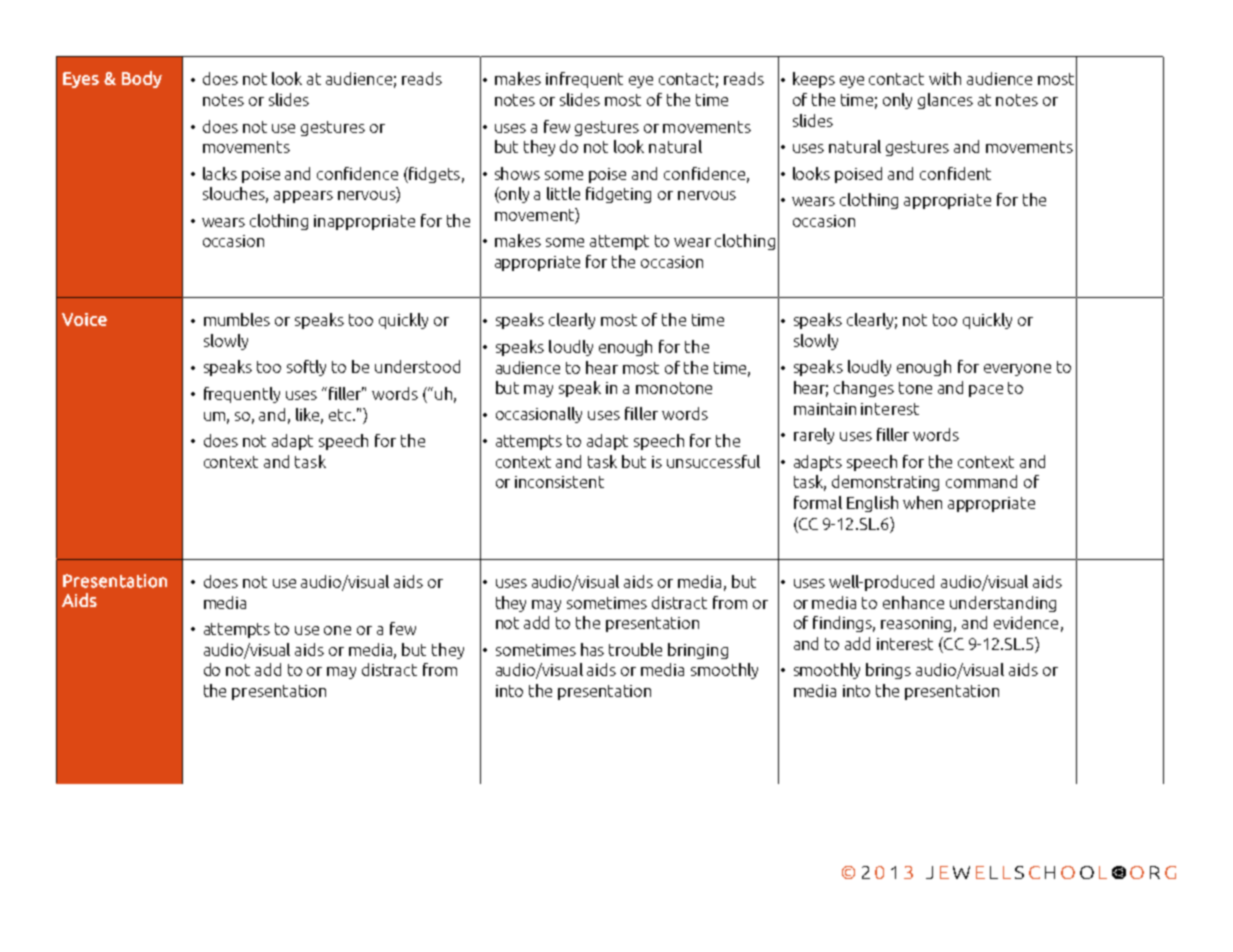 This image has width=1233, height=952. Describe the element at coordinates (864, 389) in the image. I see `changes` at that location.
